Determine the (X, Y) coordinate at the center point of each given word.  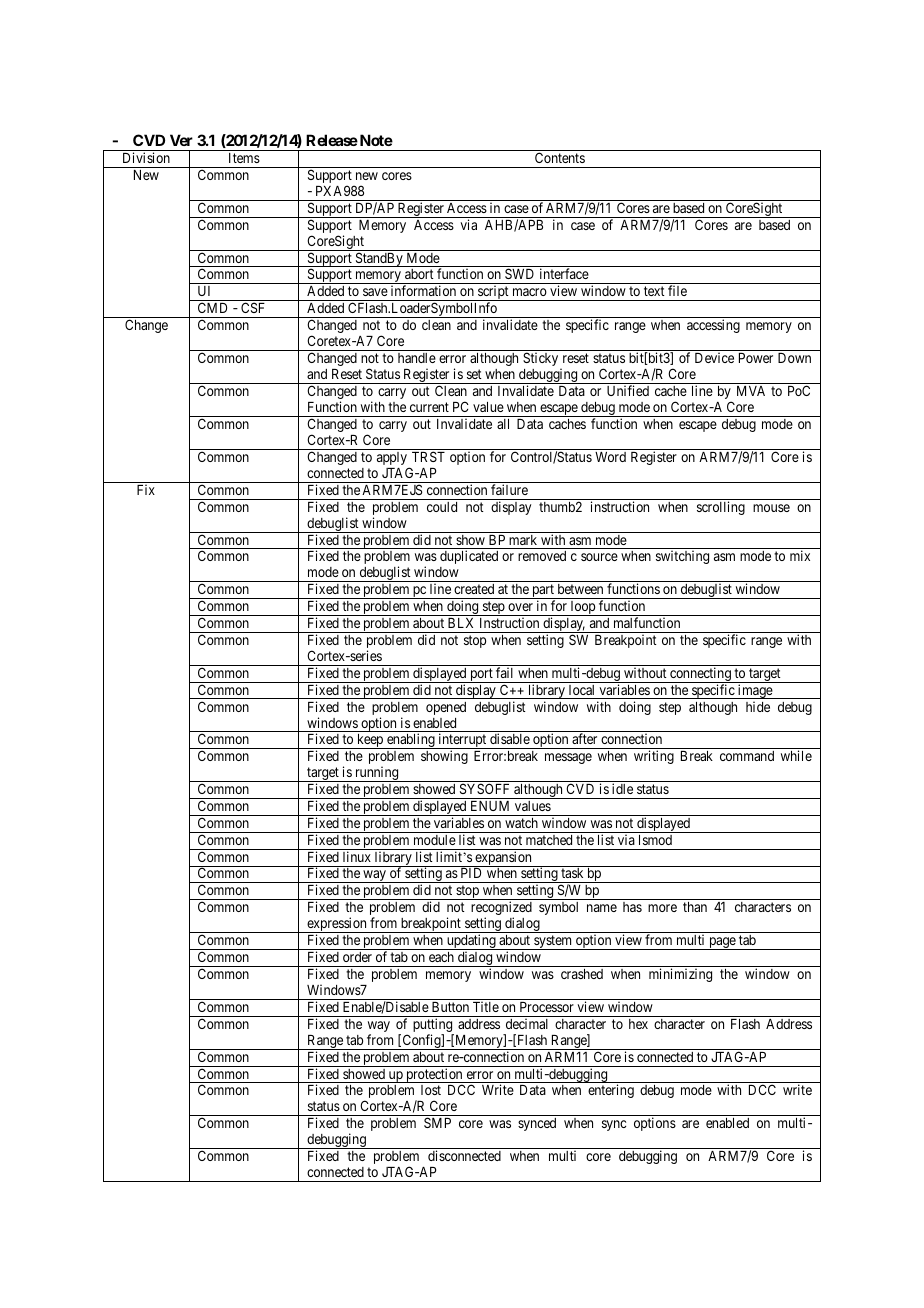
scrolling (721, 508)
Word (610, 457)
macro (530, 292)
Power (756, 358)
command (747, 756)
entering (611, 1091)
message (568, 758)
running (377, 774)
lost (431, 1090)
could (442, 507)
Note (375, 140)
